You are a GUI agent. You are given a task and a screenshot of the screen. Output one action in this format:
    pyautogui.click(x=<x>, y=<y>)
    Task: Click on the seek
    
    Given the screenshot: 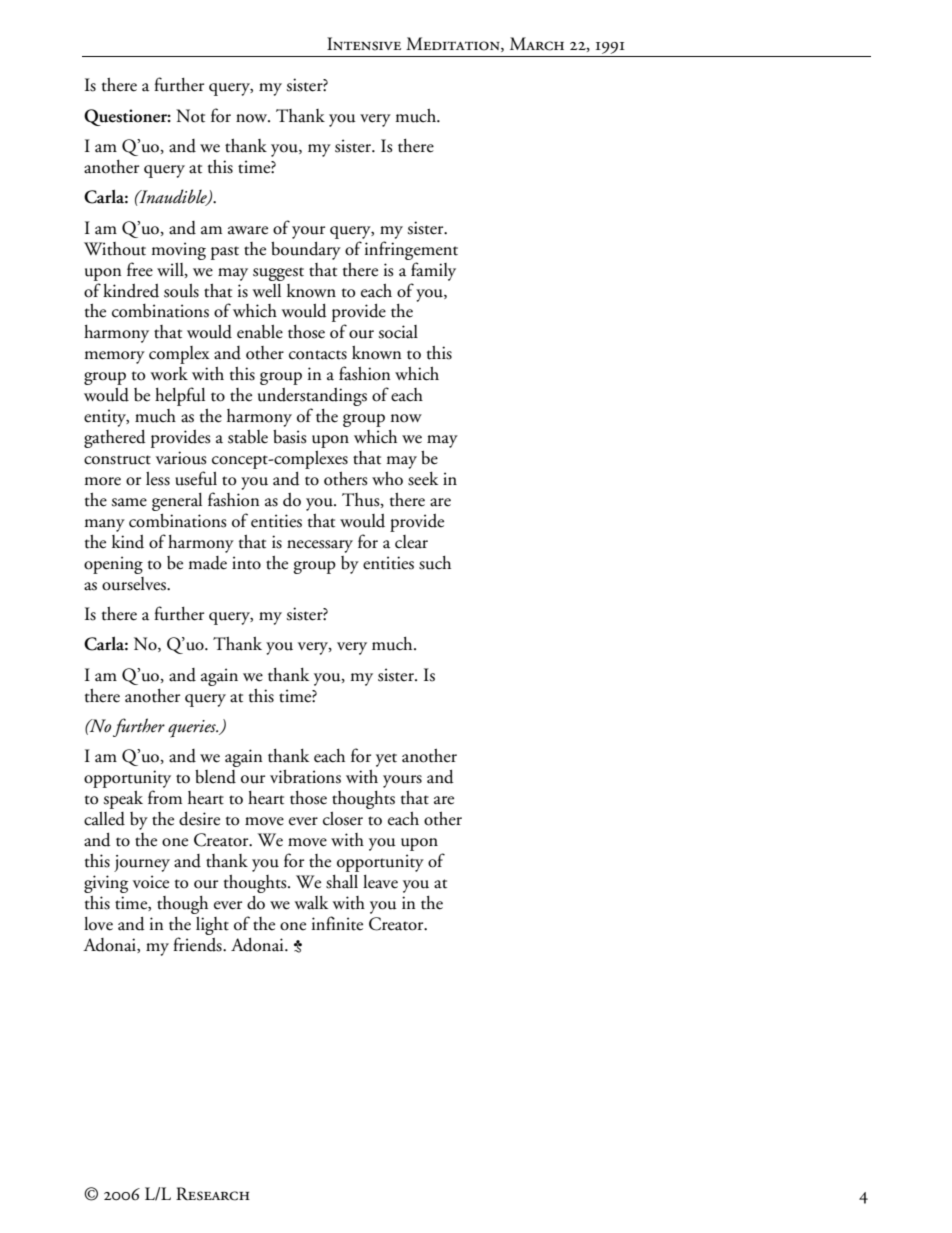 What is the action you would take?
    pyautogui.click(x=423, y=479)
